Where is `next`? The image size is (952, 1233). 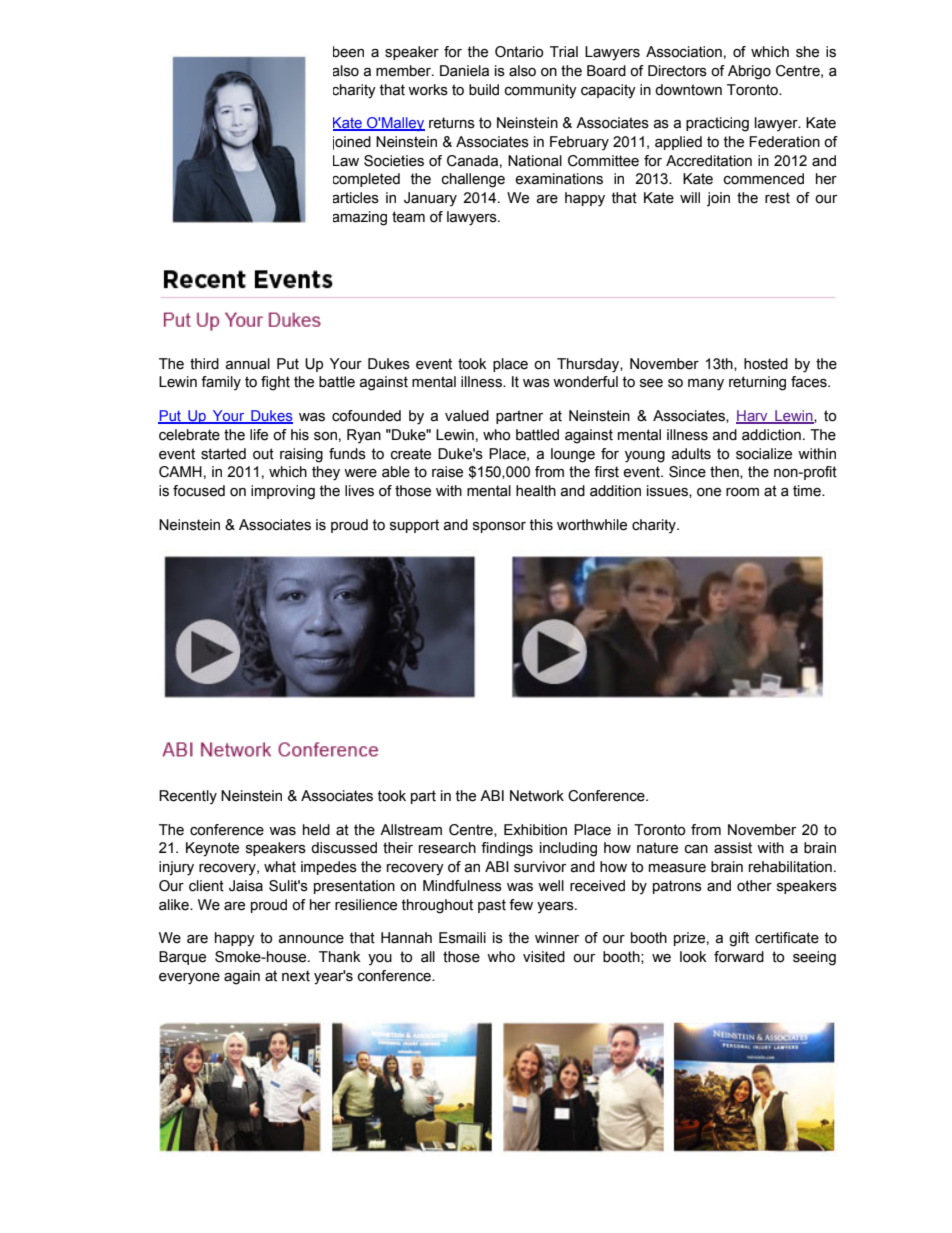
next is located at coordinates (296, 976).
